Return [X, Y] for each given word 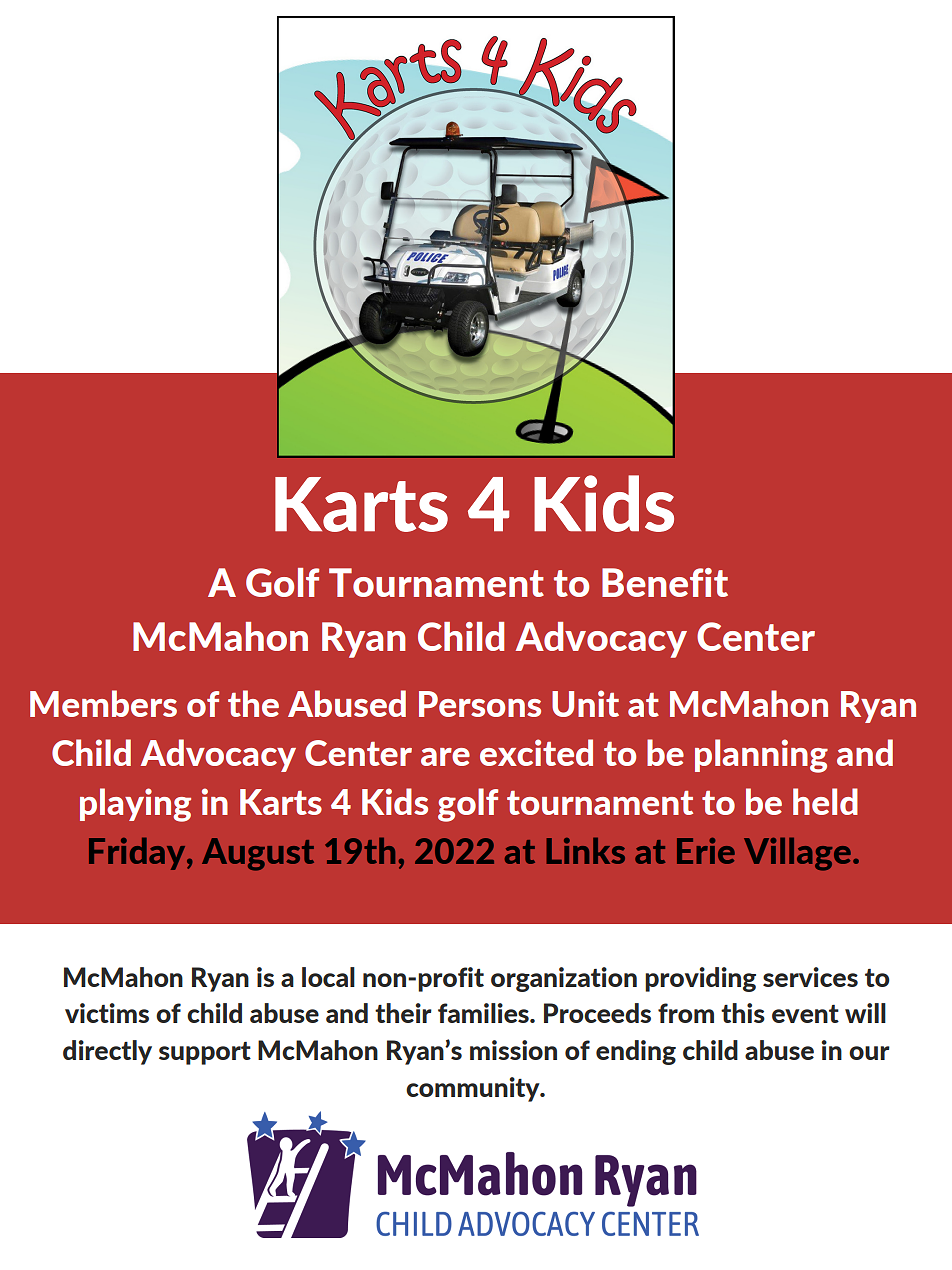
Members [103, 703]
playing [135, 805]
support [205, 1053]
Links [585, 850]
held [825, 801]
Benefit [665, 582]
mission [513, 1050]
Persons [480, 704]
